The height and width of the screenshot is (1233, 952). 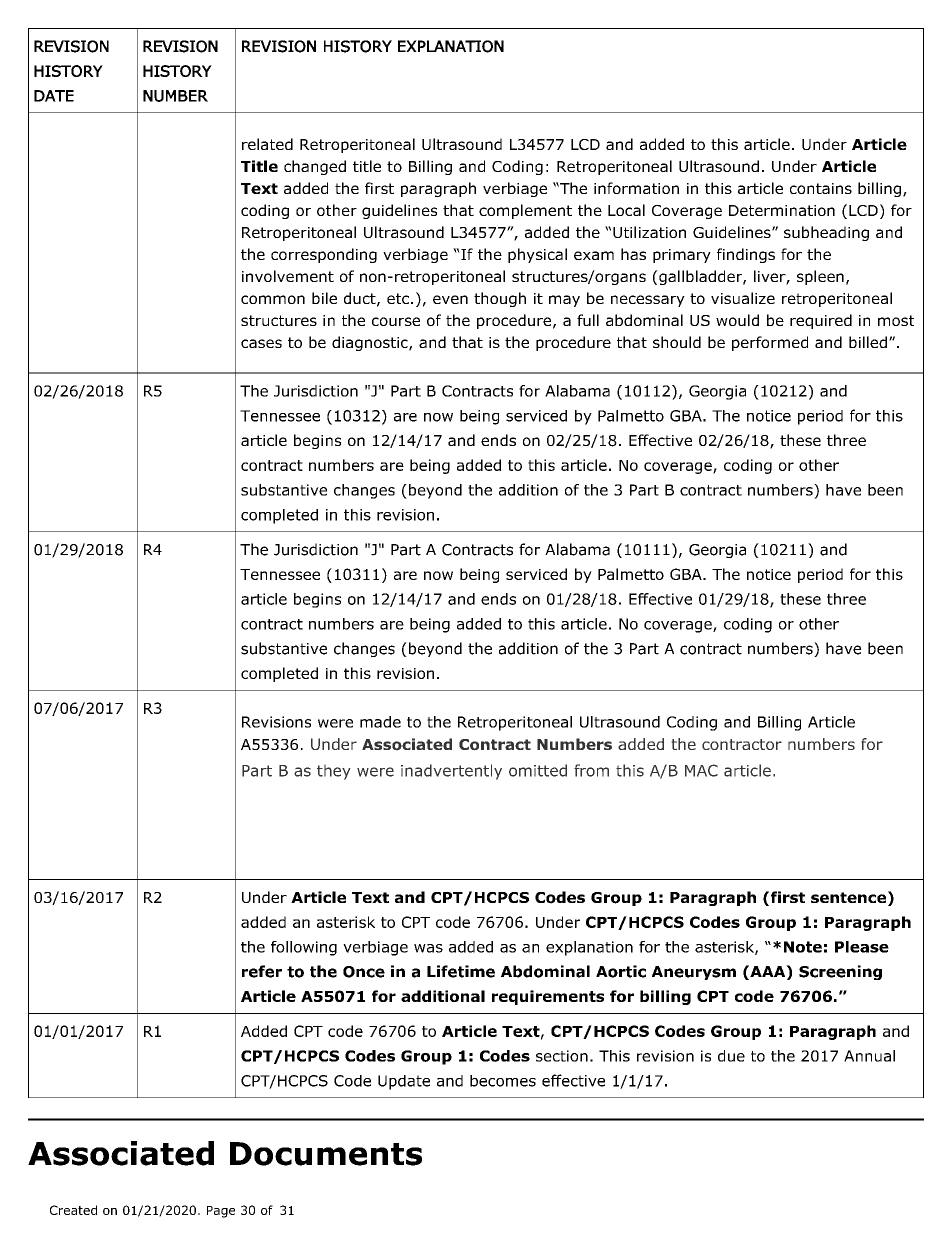 I want to click on made, so click(x=380, y=722).
